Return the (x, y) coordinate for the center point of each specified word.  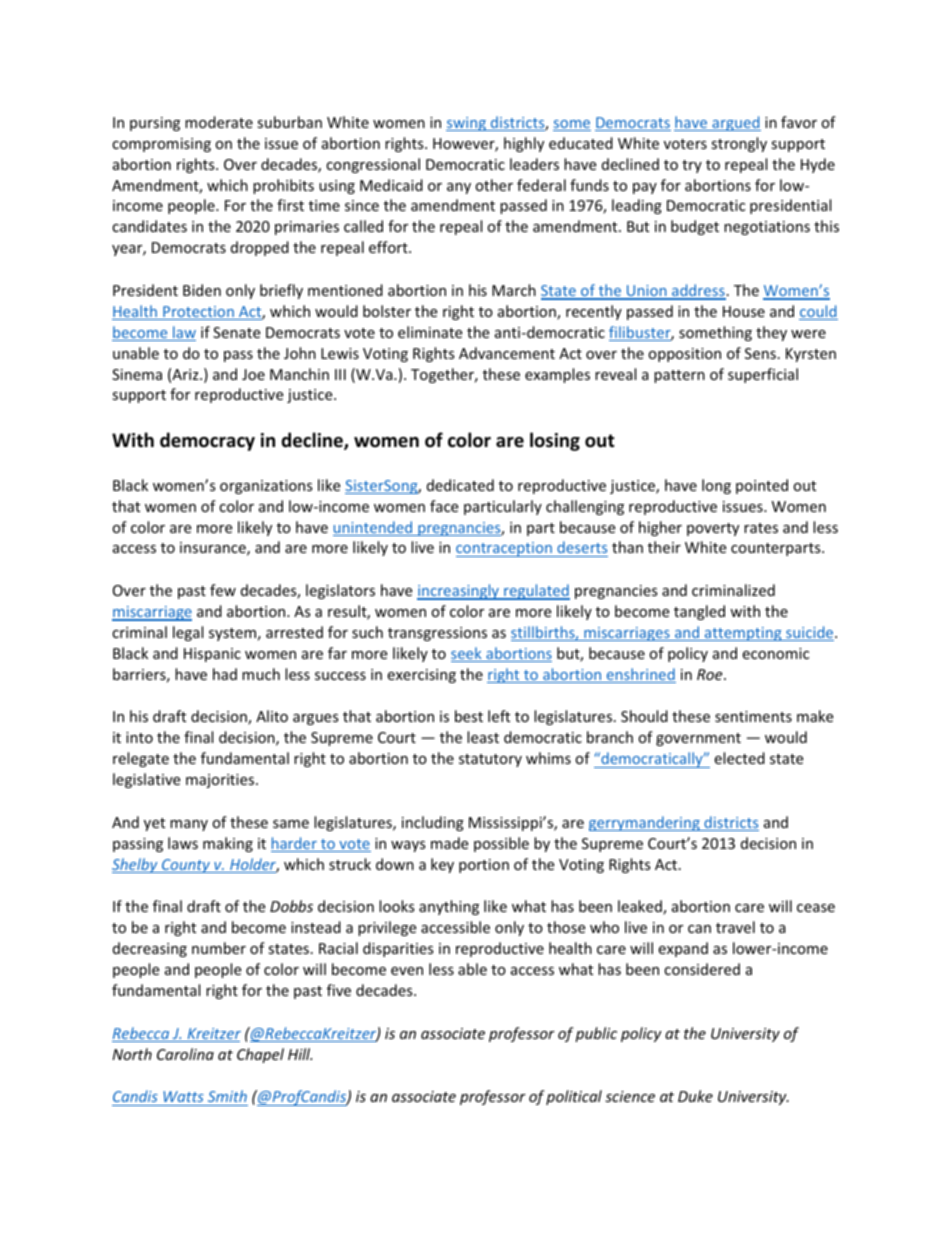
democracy (207, 441)
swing (467, 124)
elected (739, 758)
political (574, 1097)
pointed (762, 486)
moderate (219, 122)
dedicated (460, 485)
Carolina (185, 1054)
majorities (221, 781)
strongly (739, 144)
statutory (490, 760)
